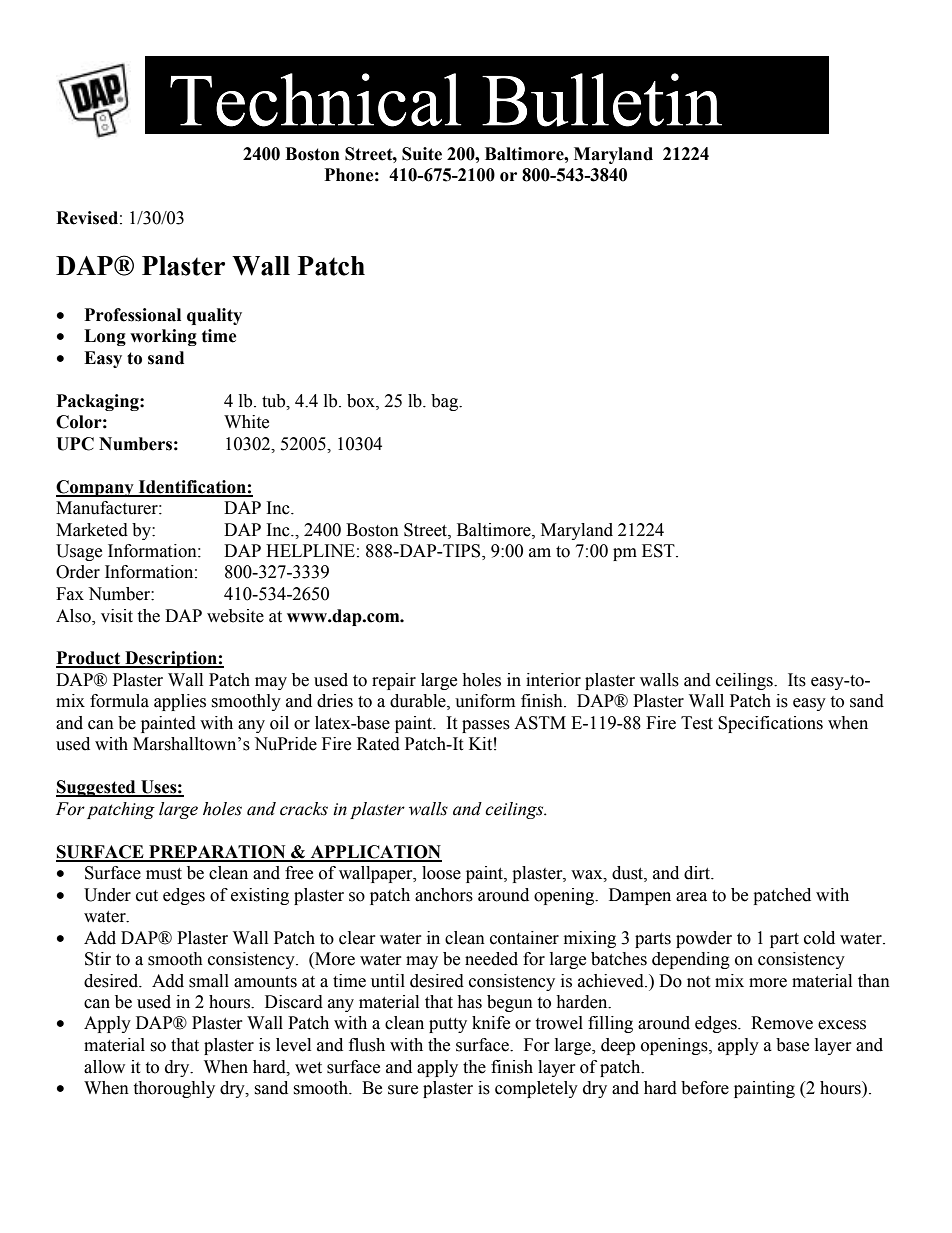 Image resolution: width=952 pixels, height=1233 pixels. Describe the element at coordinates (316, 100) in the page. I see `Technical` at that location.
